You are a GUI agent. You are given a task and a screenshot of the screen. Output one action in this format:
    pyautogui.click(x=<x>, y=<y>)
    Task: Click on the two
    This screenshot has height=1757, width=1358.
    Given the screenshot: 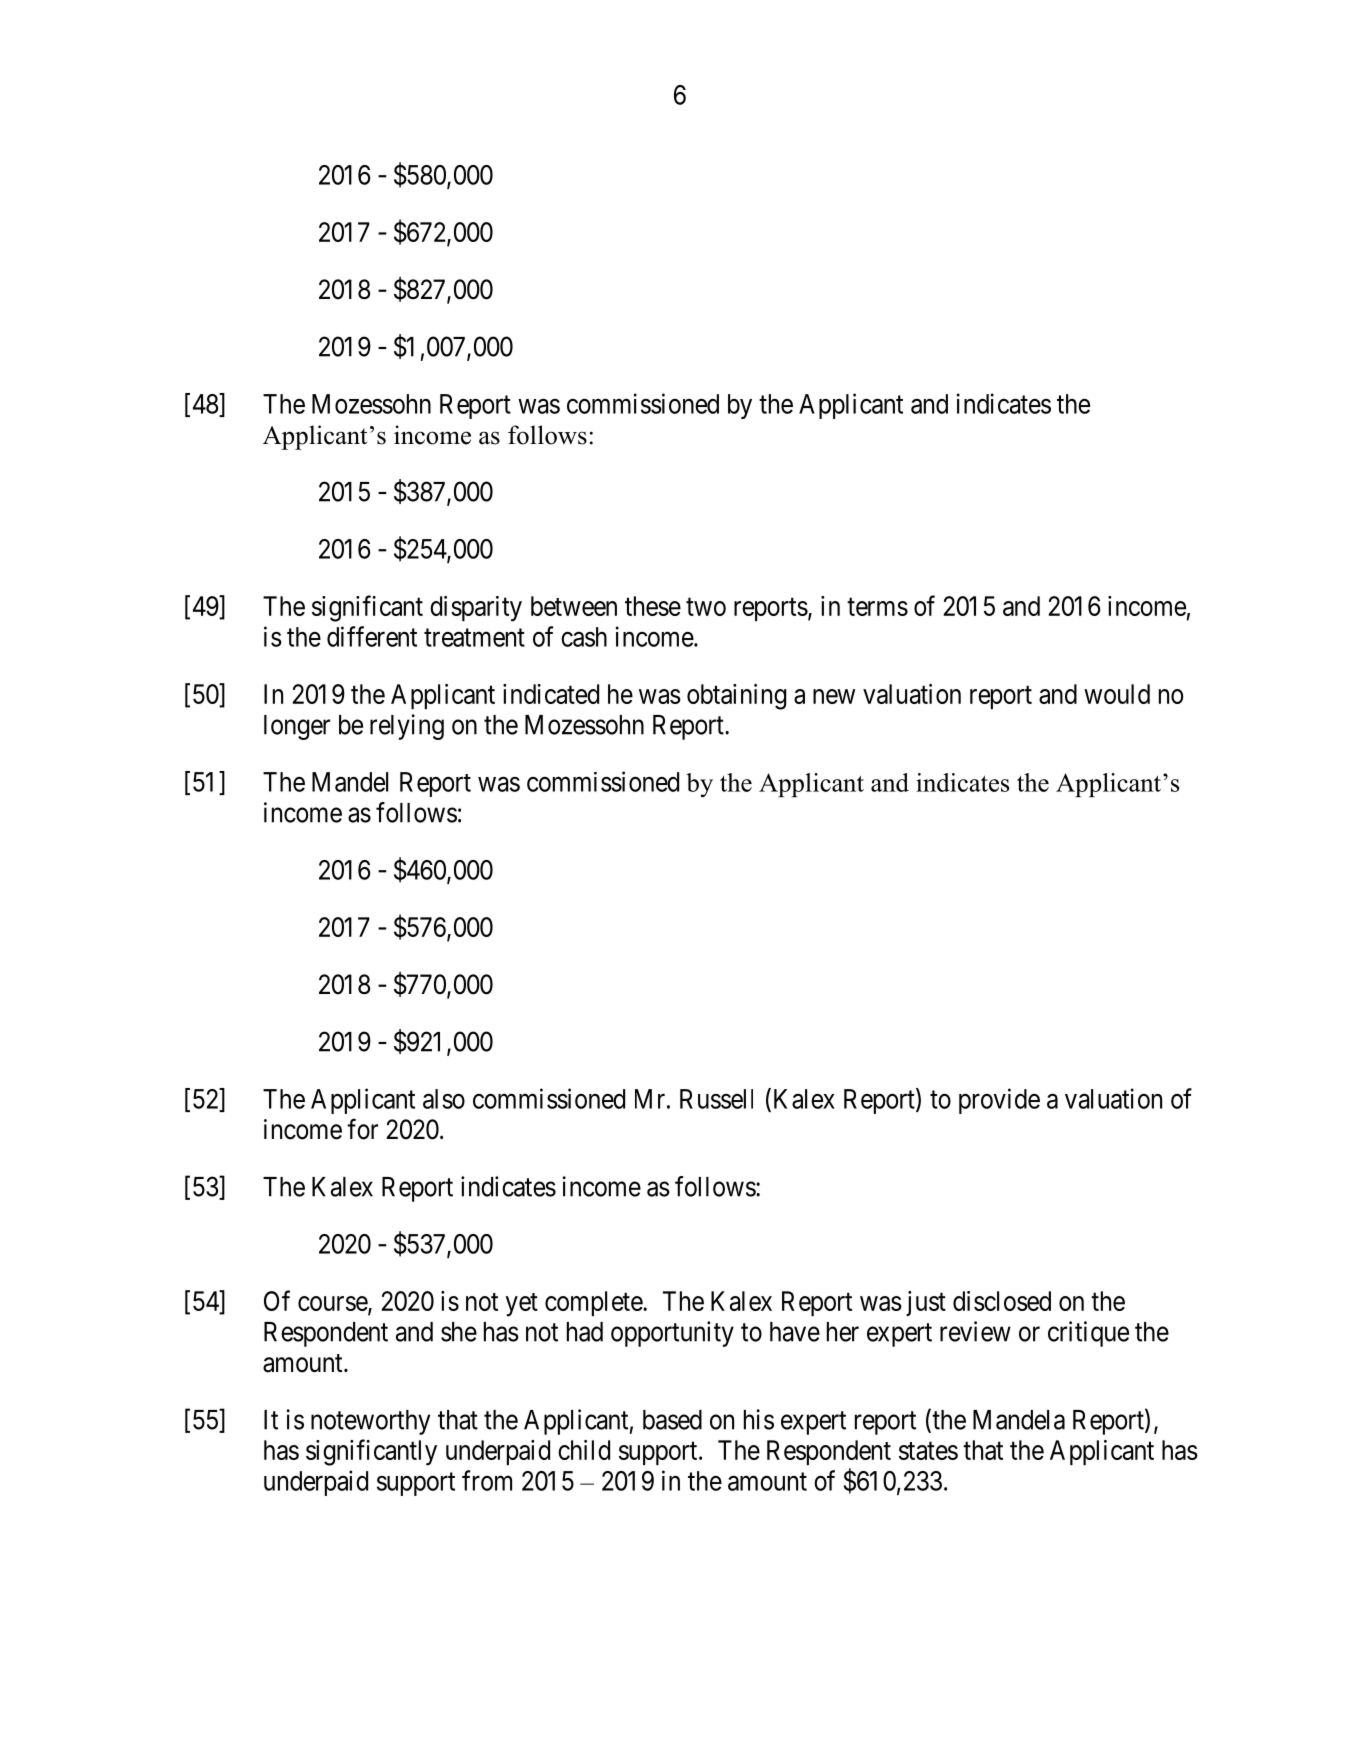 What is the action you would take?
    pyautogui.click(x=706, y=607)
